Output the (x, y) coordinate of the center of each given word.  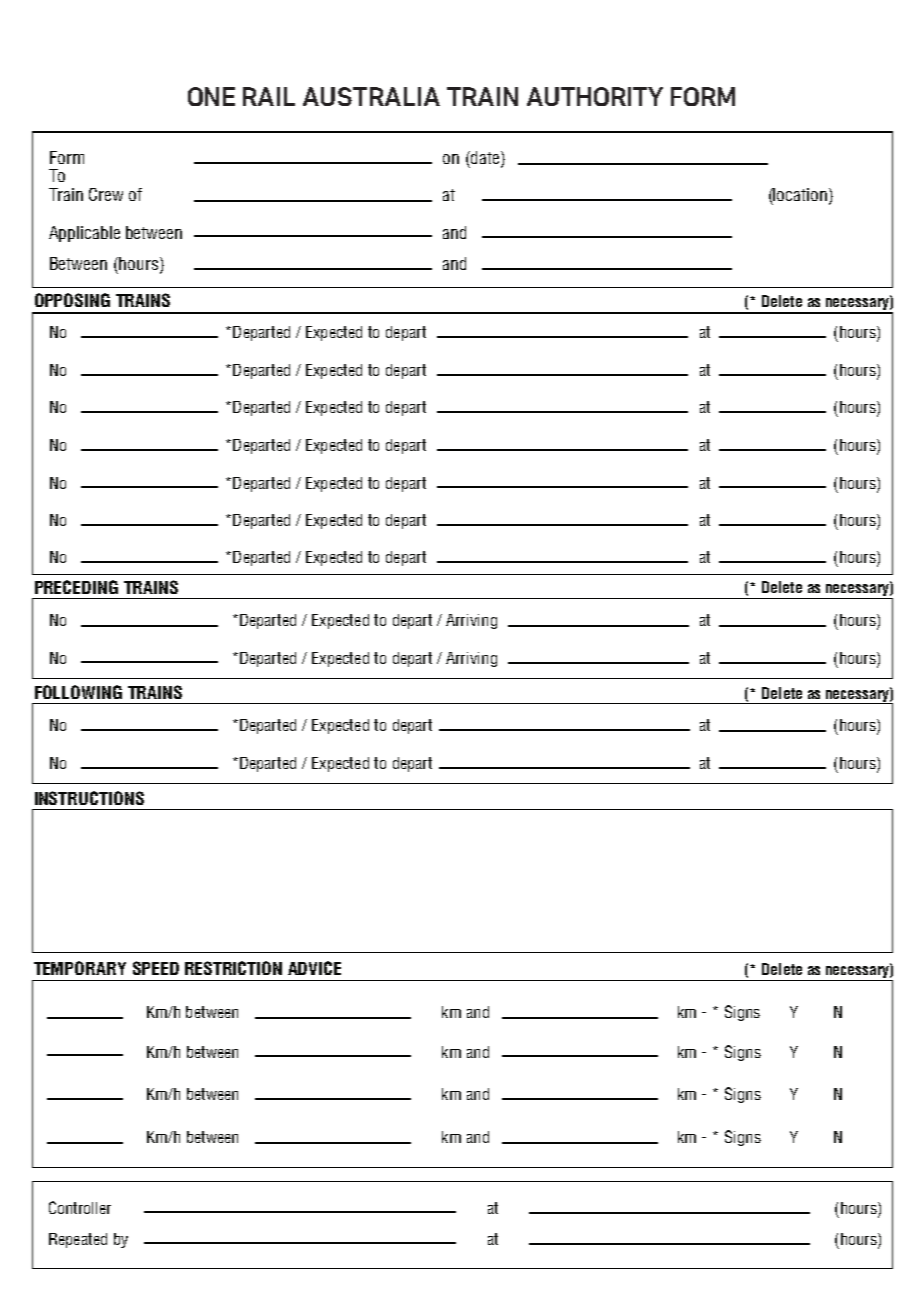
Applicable (84, 234)
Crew (106, 194)
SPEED (156, 968)
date (485, 159)
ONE (211, 96)
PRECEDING (76, 587)
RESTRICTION (233, 968)
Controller (80, 1207)
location (799, 194)
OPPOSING (72, 300)
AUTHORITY (595, 96)
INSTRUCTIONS (89, 798)
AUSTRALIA (371, 96)
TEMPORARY (80, 968)
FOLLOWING (78, 692)
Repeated (78, 1240)
